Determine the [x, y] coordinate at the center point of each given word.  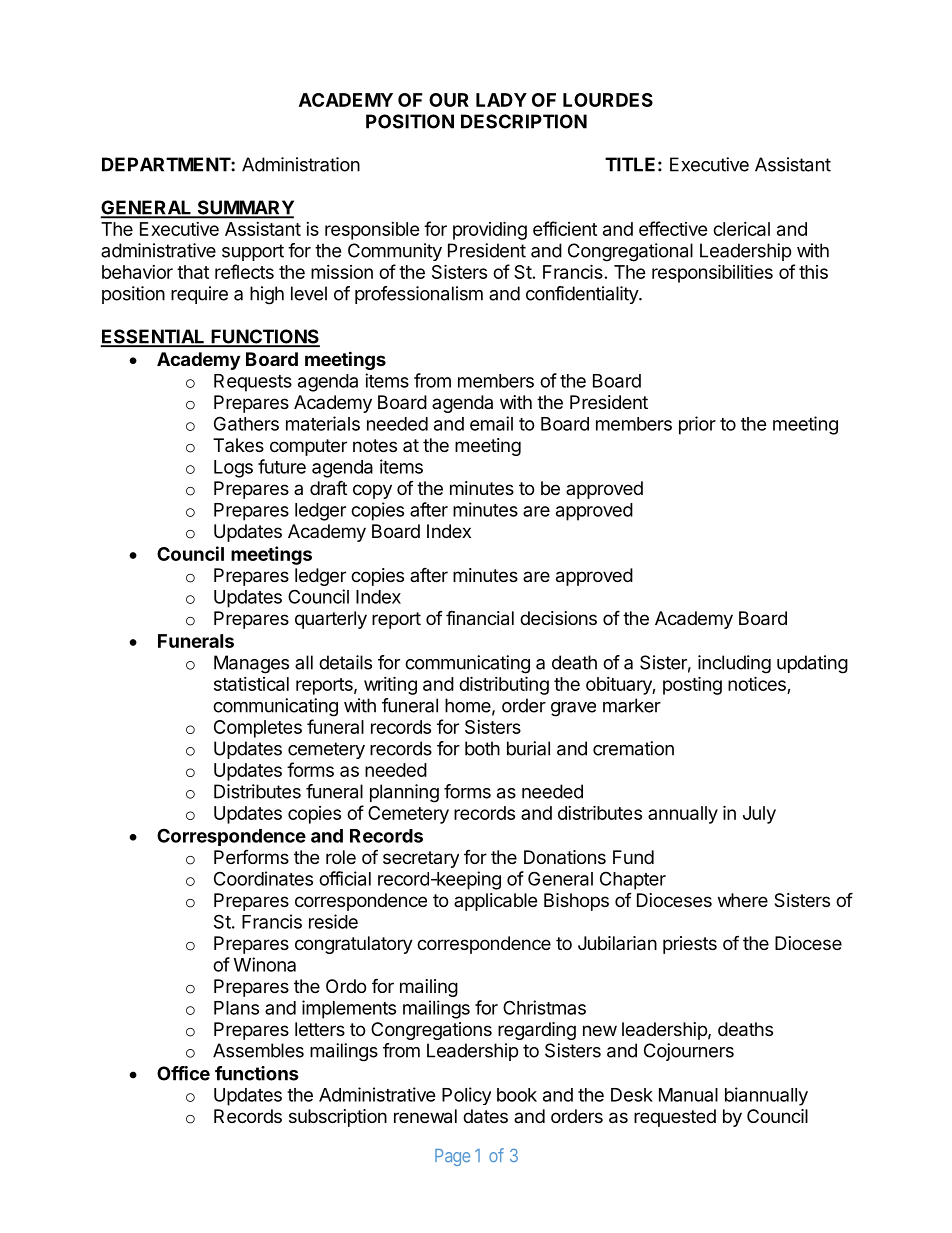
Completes [258, 729]
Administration [301, 164]
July [759, 815]
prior [697, 425]
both [482, 748]
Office [183, 1073]
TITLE [630, 164]
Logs [233, 469]
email [491, 423]
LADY [501, 100]
